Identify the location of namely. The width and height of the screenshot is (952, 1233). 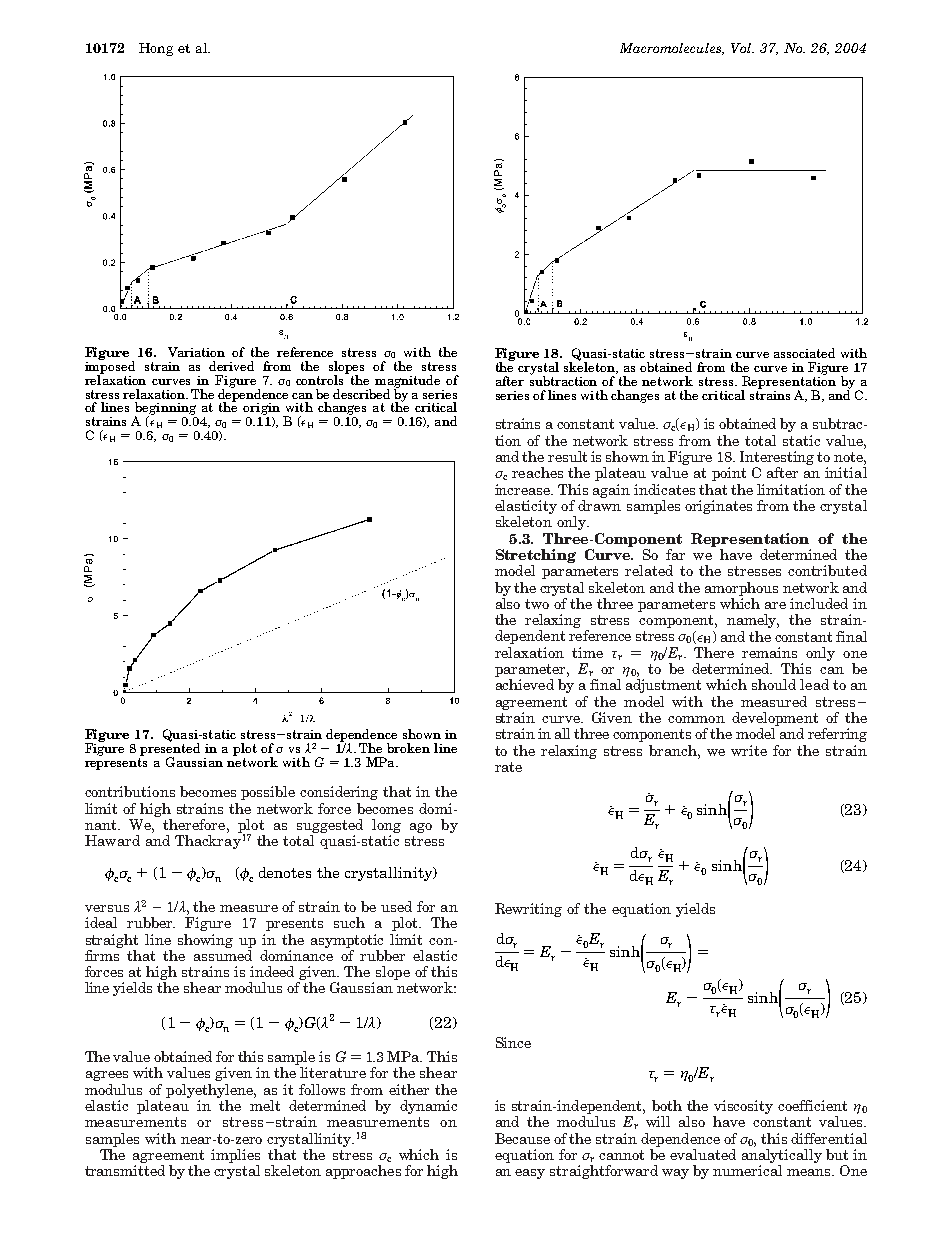
(753, 621).
